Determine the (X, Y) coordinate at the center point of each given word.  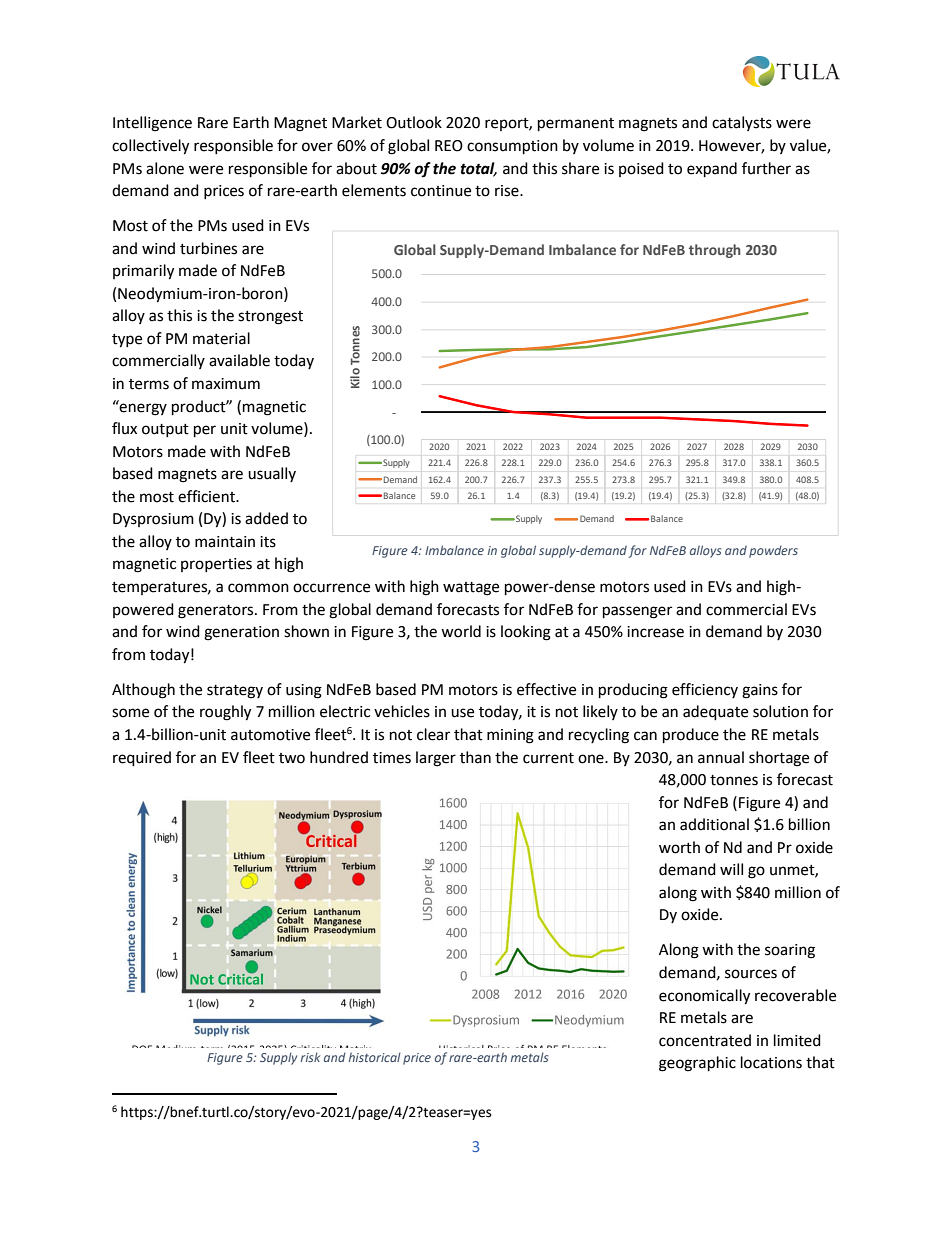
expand (712, 170)
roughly (225, 713)
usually (272, 474)
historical (375, 1057)
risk (310, 1057)
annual (721, 757)
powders (773, 551)
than (475, 757)
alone (165, 168)
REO (449, 146)
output (165, 430)
